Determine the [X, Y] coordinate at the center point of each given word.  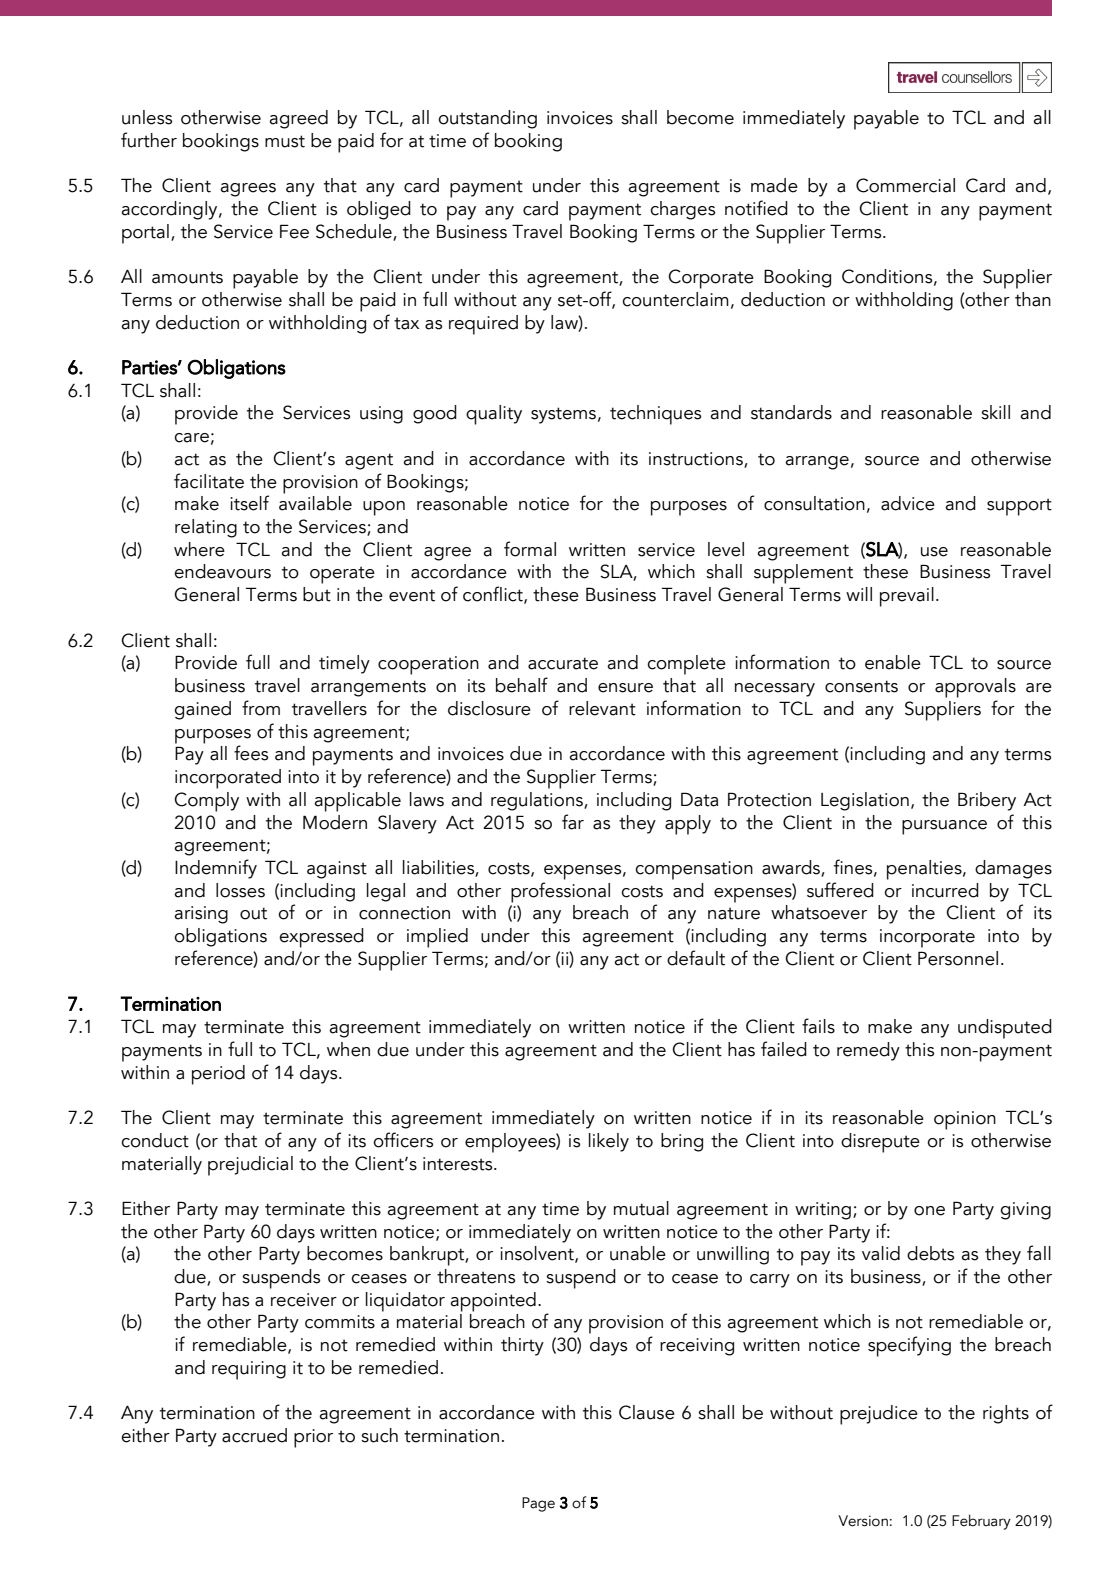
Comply [206, 802]
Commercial [905, 185]
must [285, 141]
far [573, 822]
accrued [254, 1435]
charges [682, 210]
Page [538, 1504]
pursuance [944, 827]
